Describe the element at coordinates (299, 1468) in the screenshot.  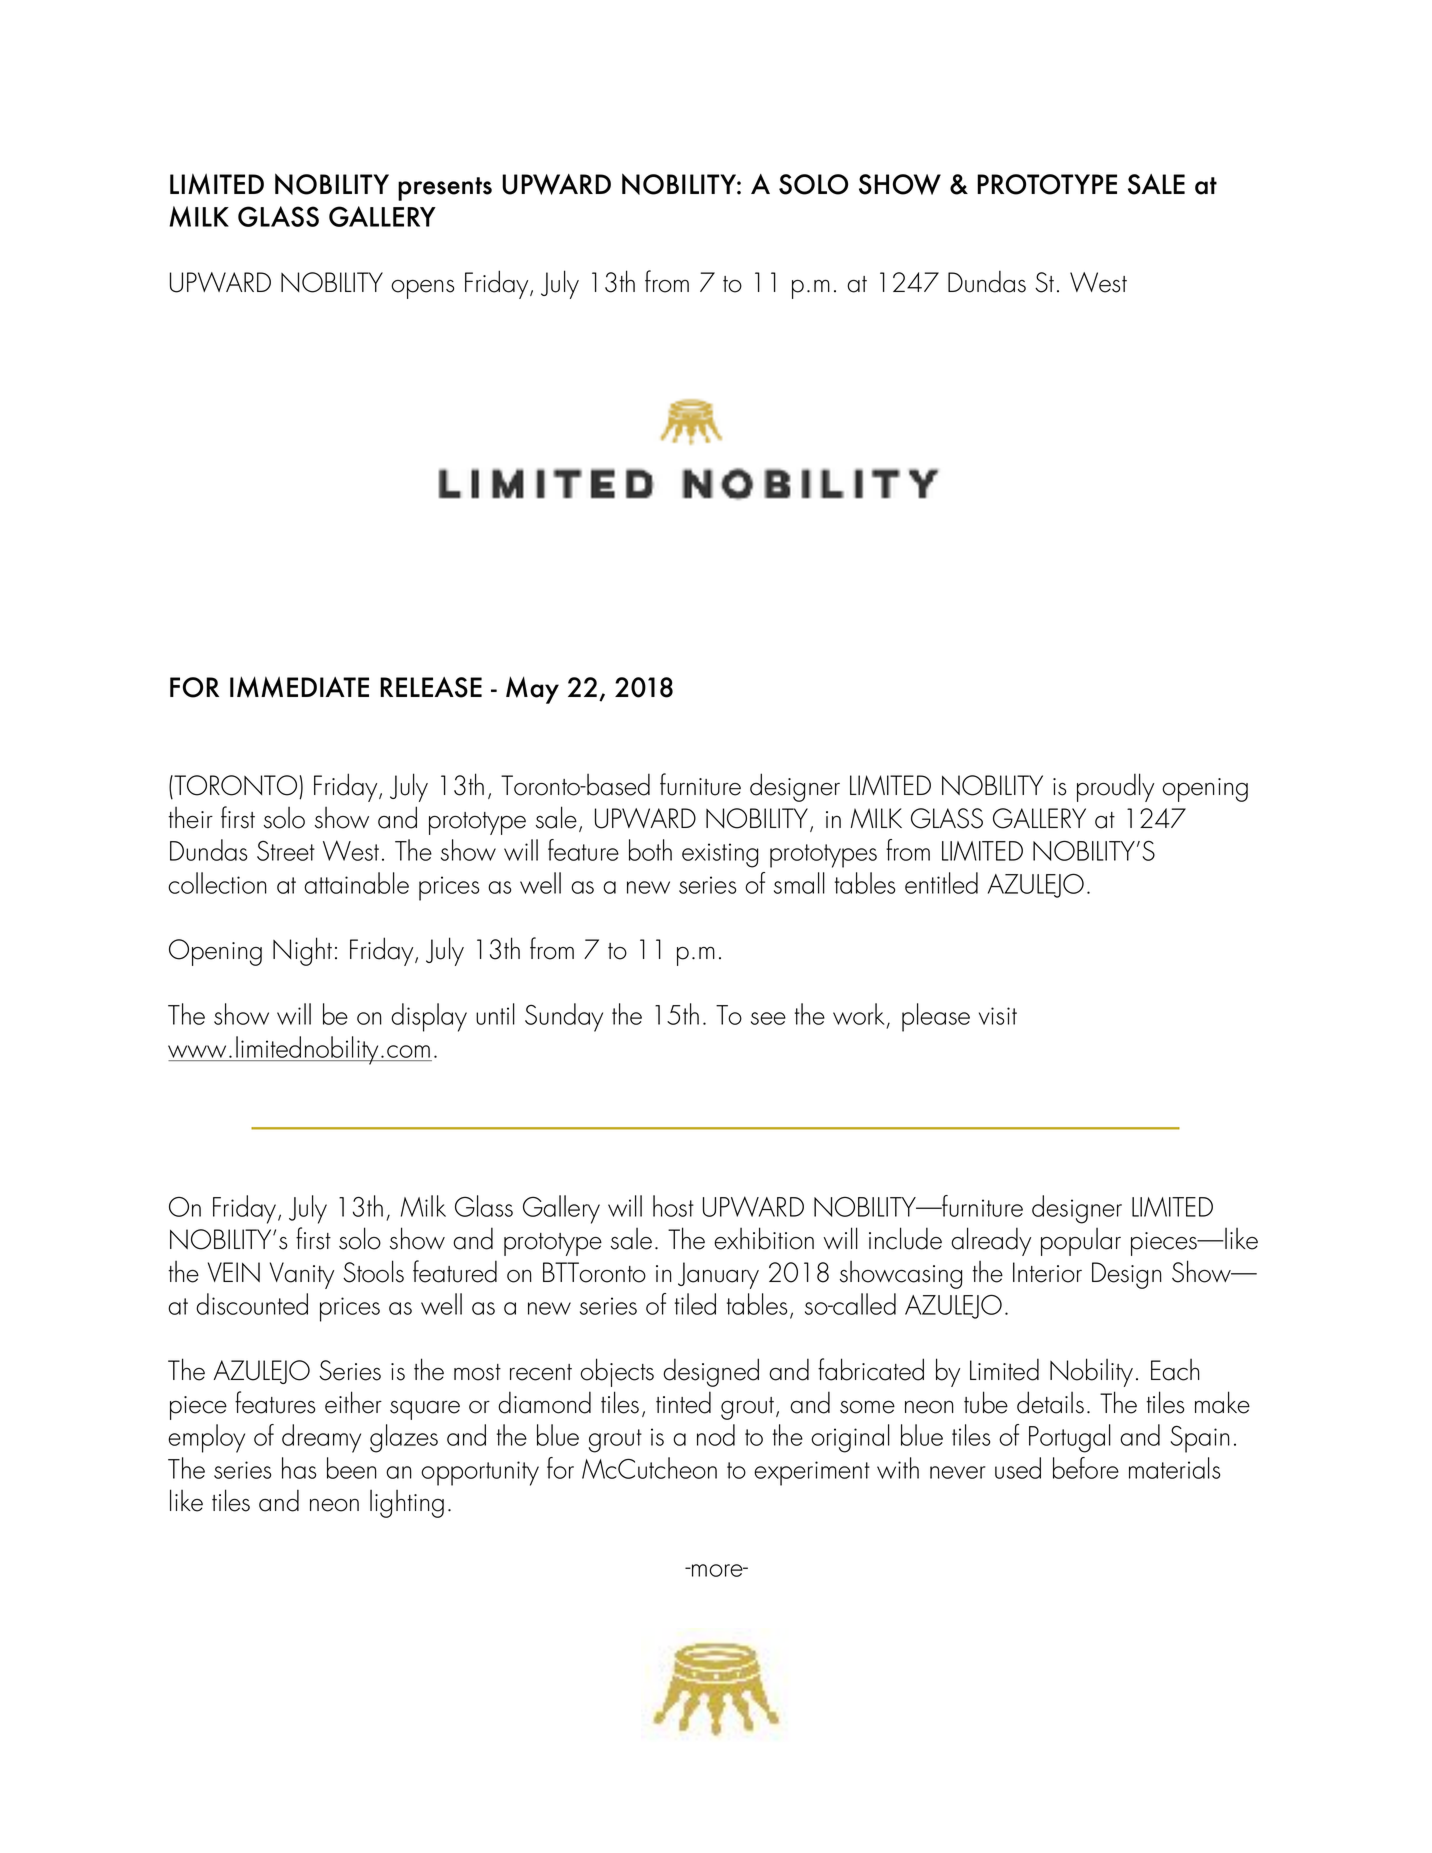
I see `has` at that location.
